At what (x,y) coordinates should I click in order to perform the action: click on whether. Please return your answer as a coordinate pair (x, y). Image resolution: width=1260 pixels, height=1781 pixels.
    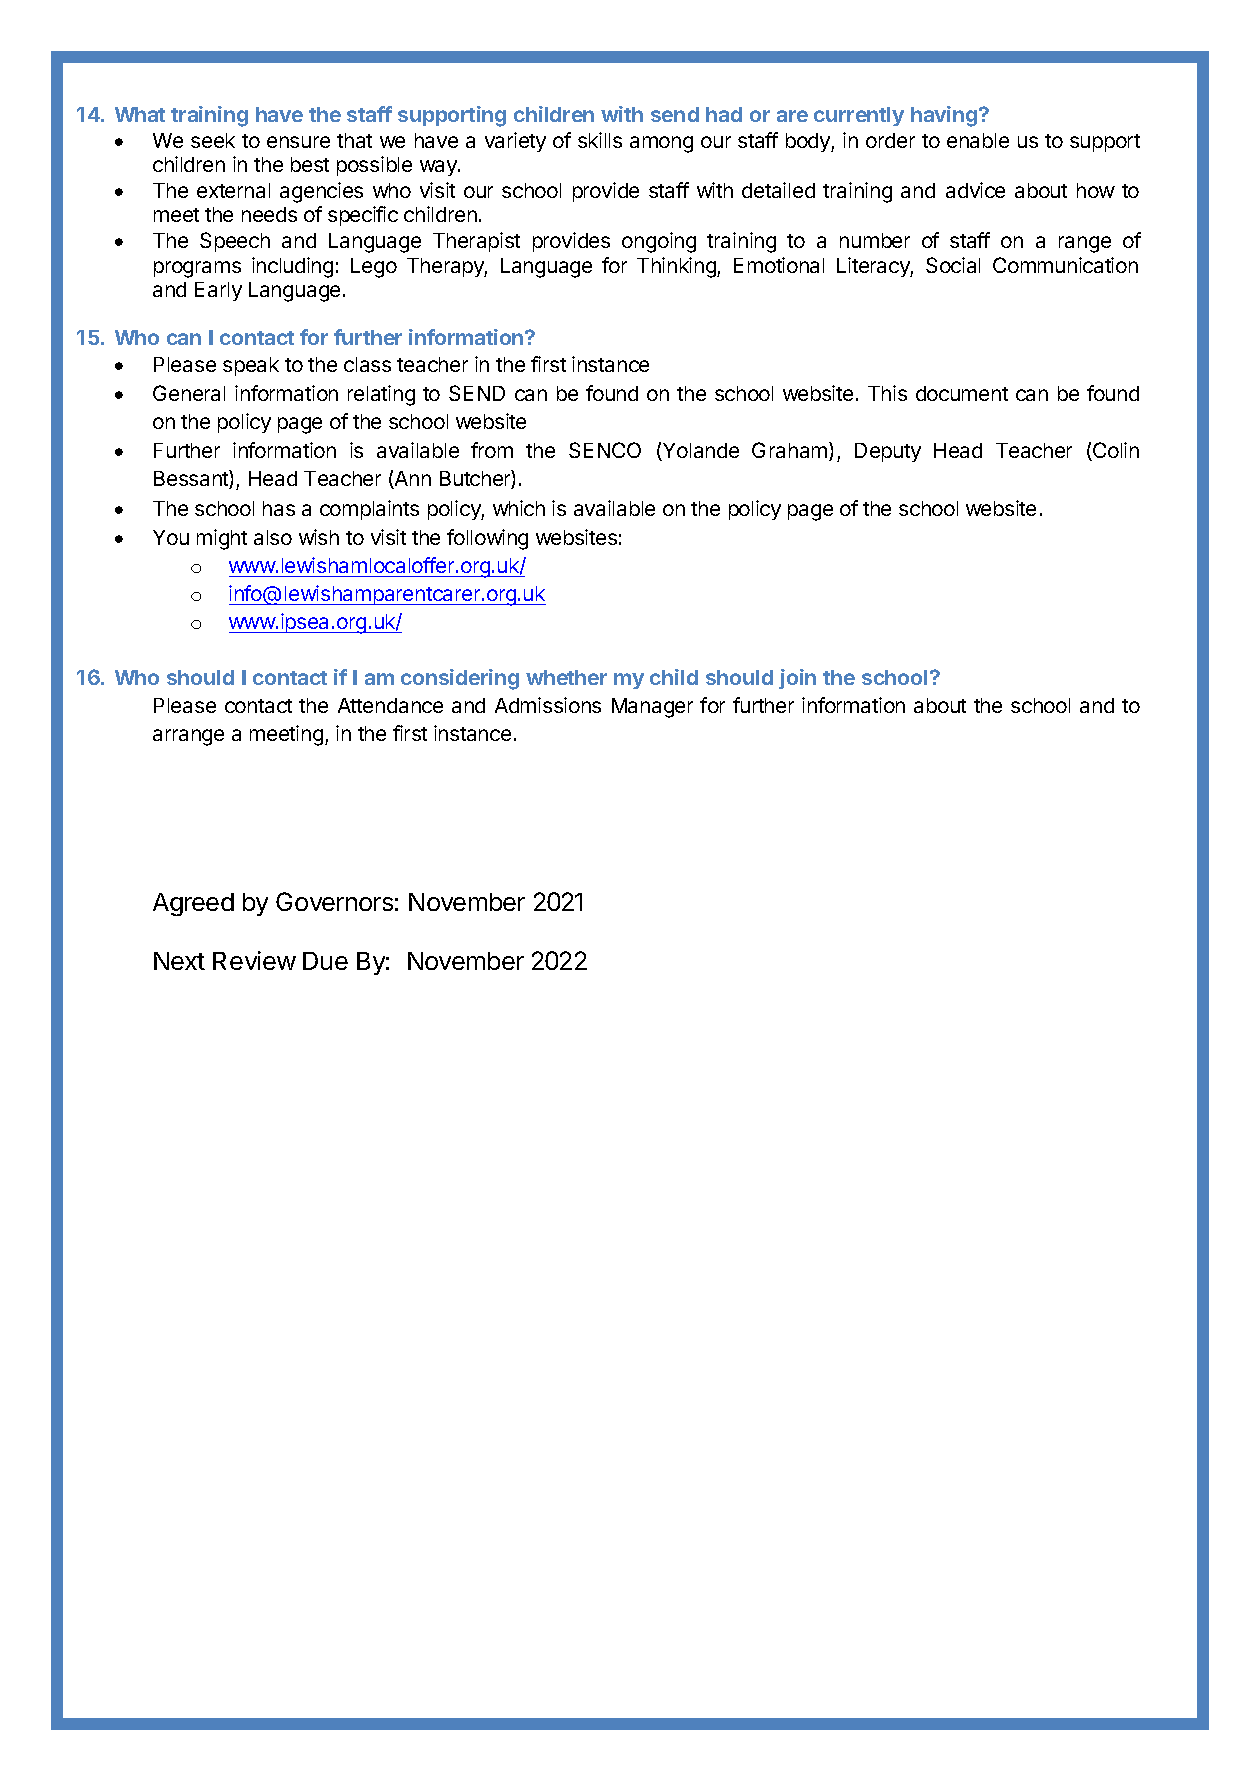
    Looking at the image, I should click on (566, 677).
